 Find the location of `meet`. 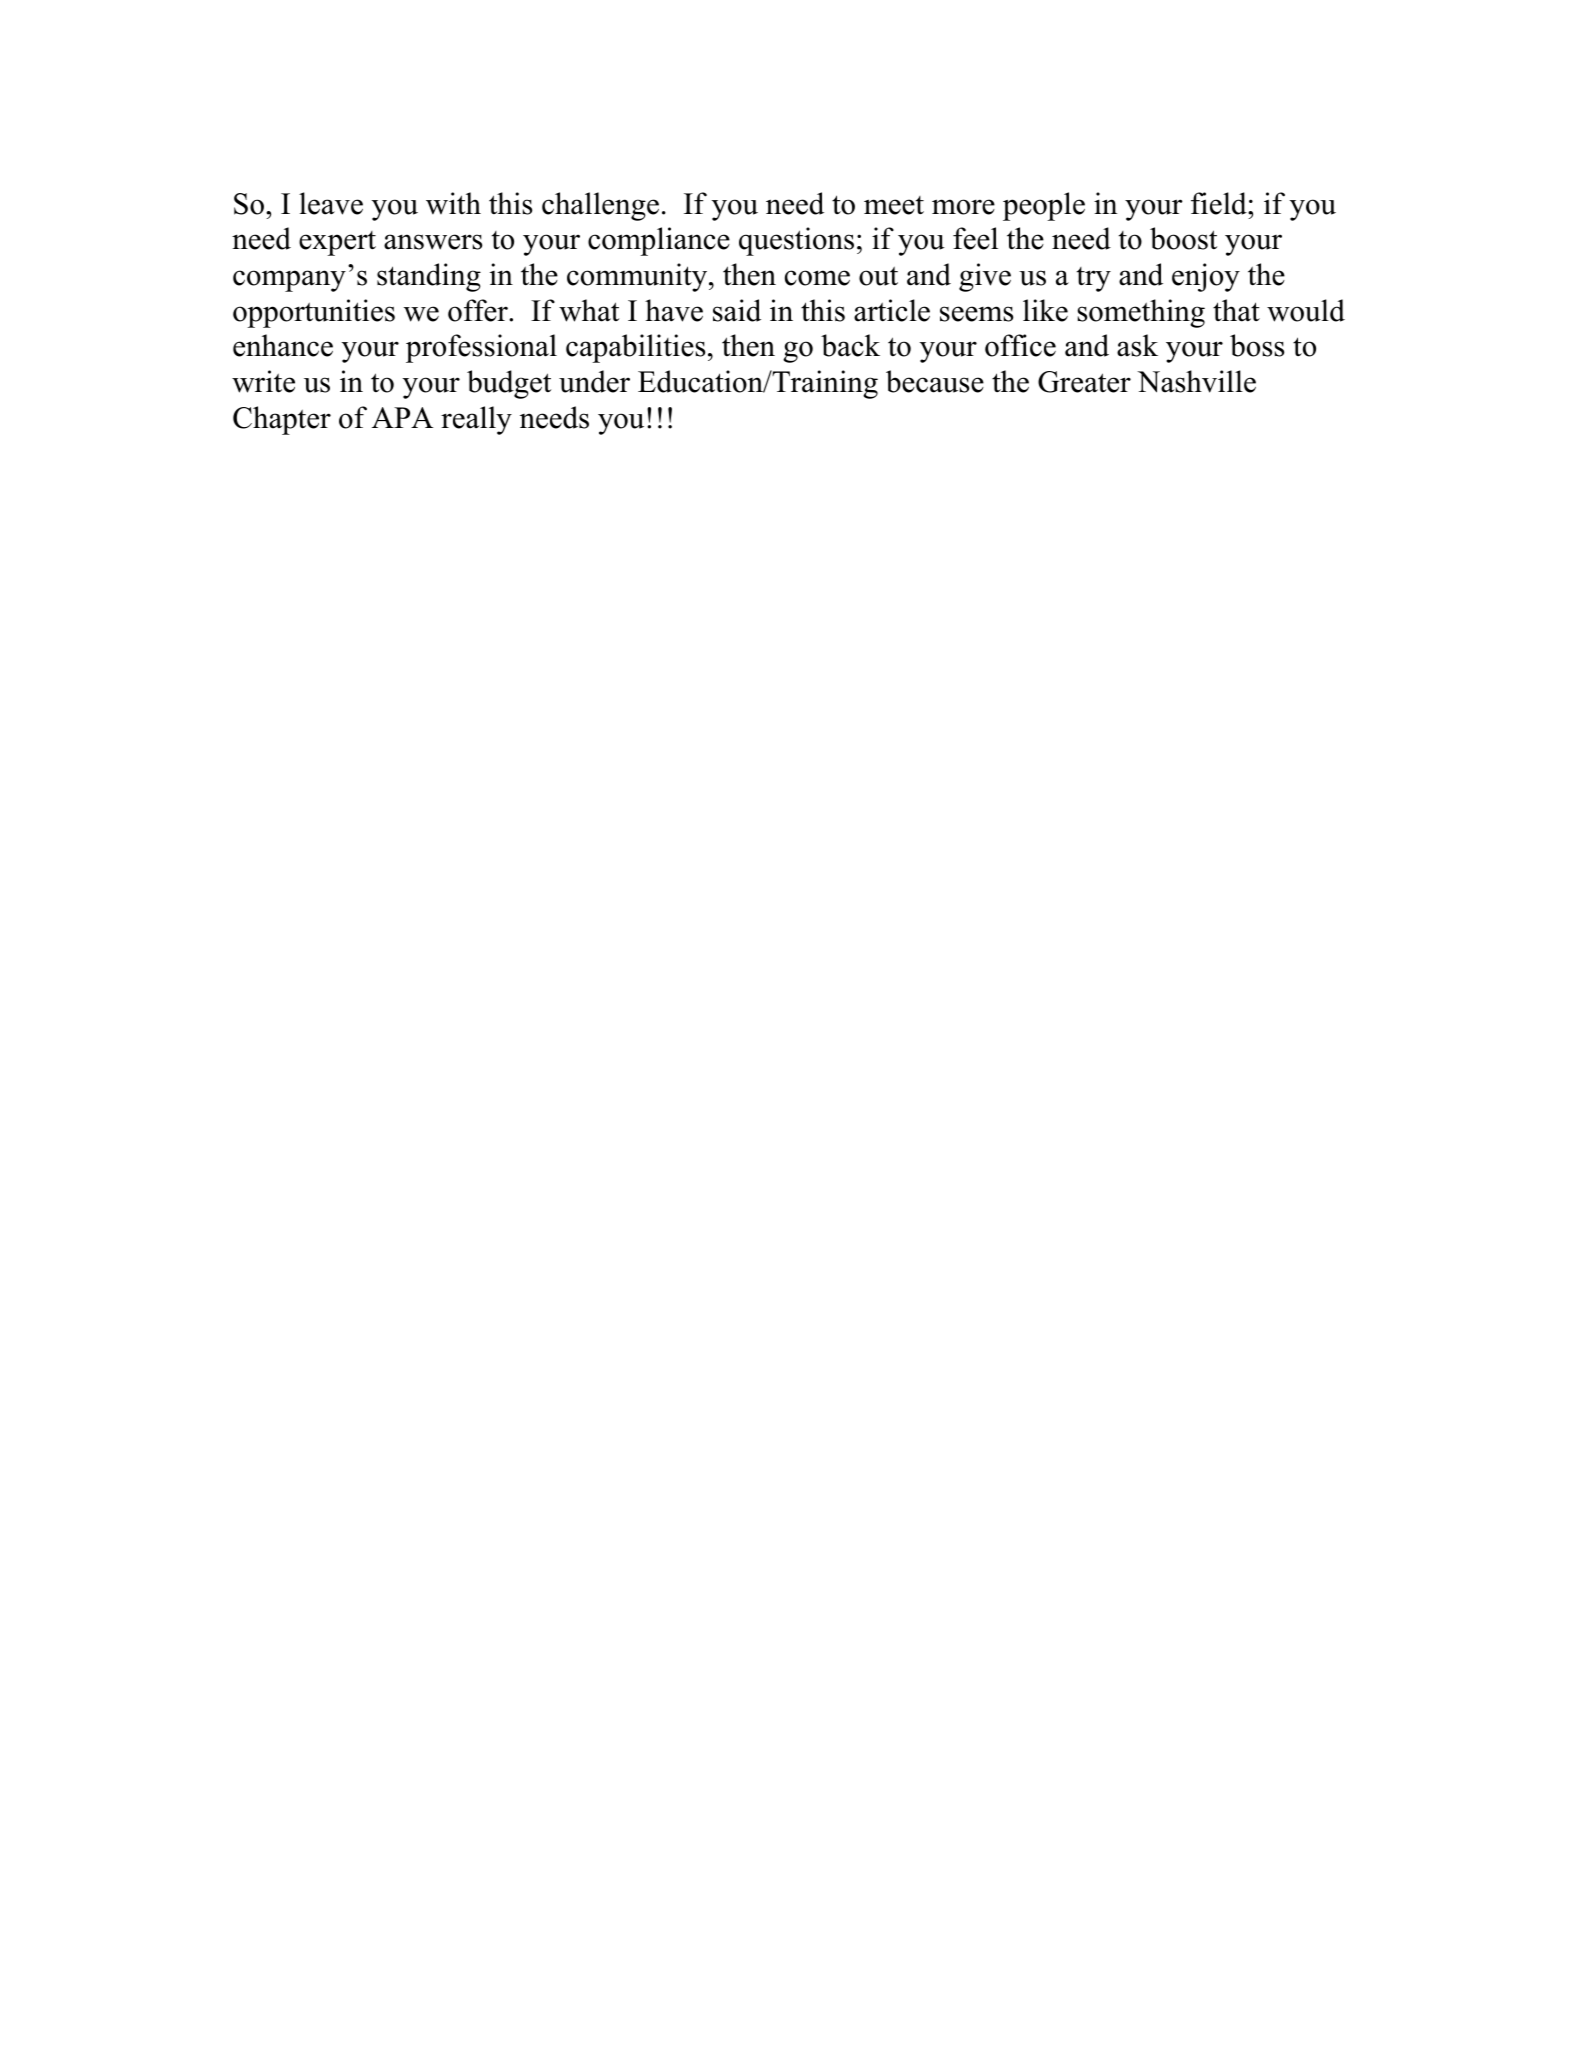

meet is located at coordinates (894, 205).
